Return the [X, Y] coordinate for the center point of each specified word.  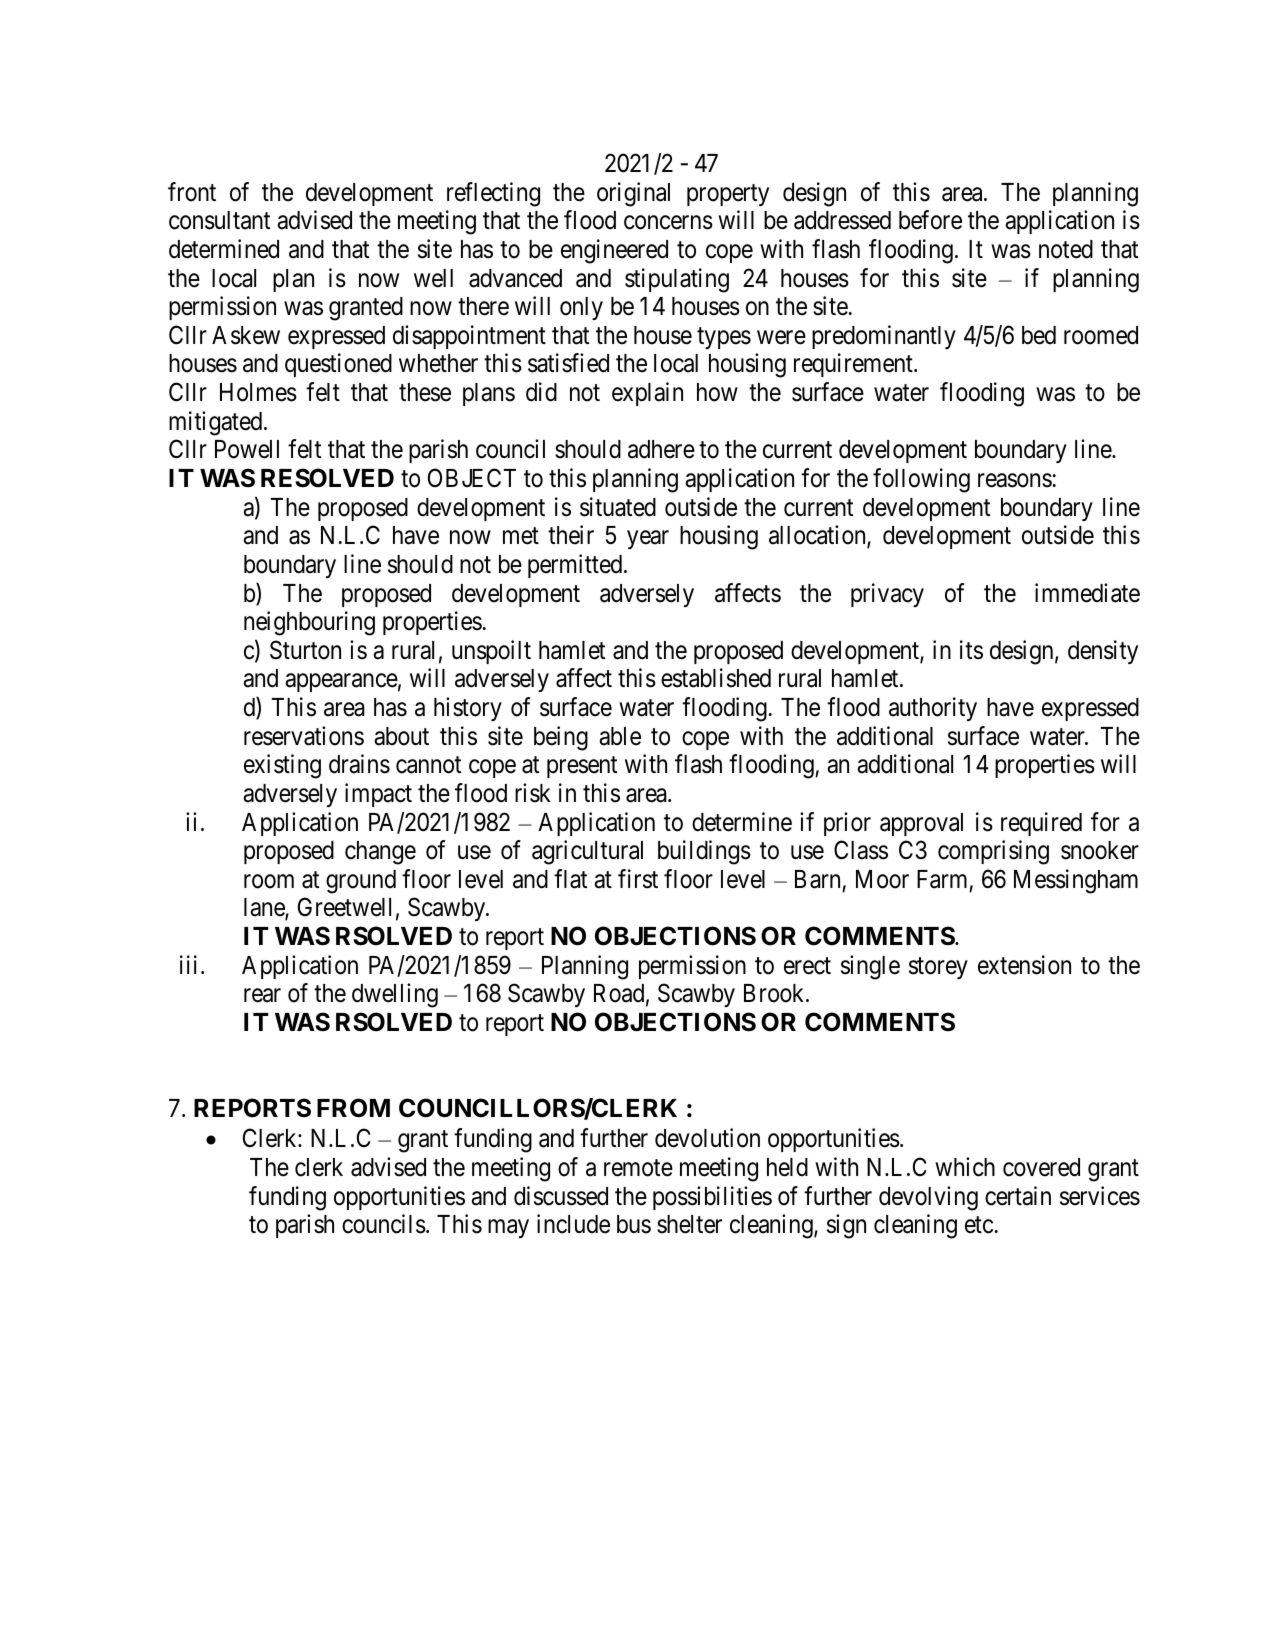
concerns [668, 223]
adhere [661, 449]
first [638, 879]
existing [282, 766]
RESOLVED [327, 478]
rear [262, 996]
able [620, 736]
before [930, 220]
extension [1024, 965]
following [921, 480]
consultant [219, 220]
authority [933, 709]
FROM [353, 1108]
